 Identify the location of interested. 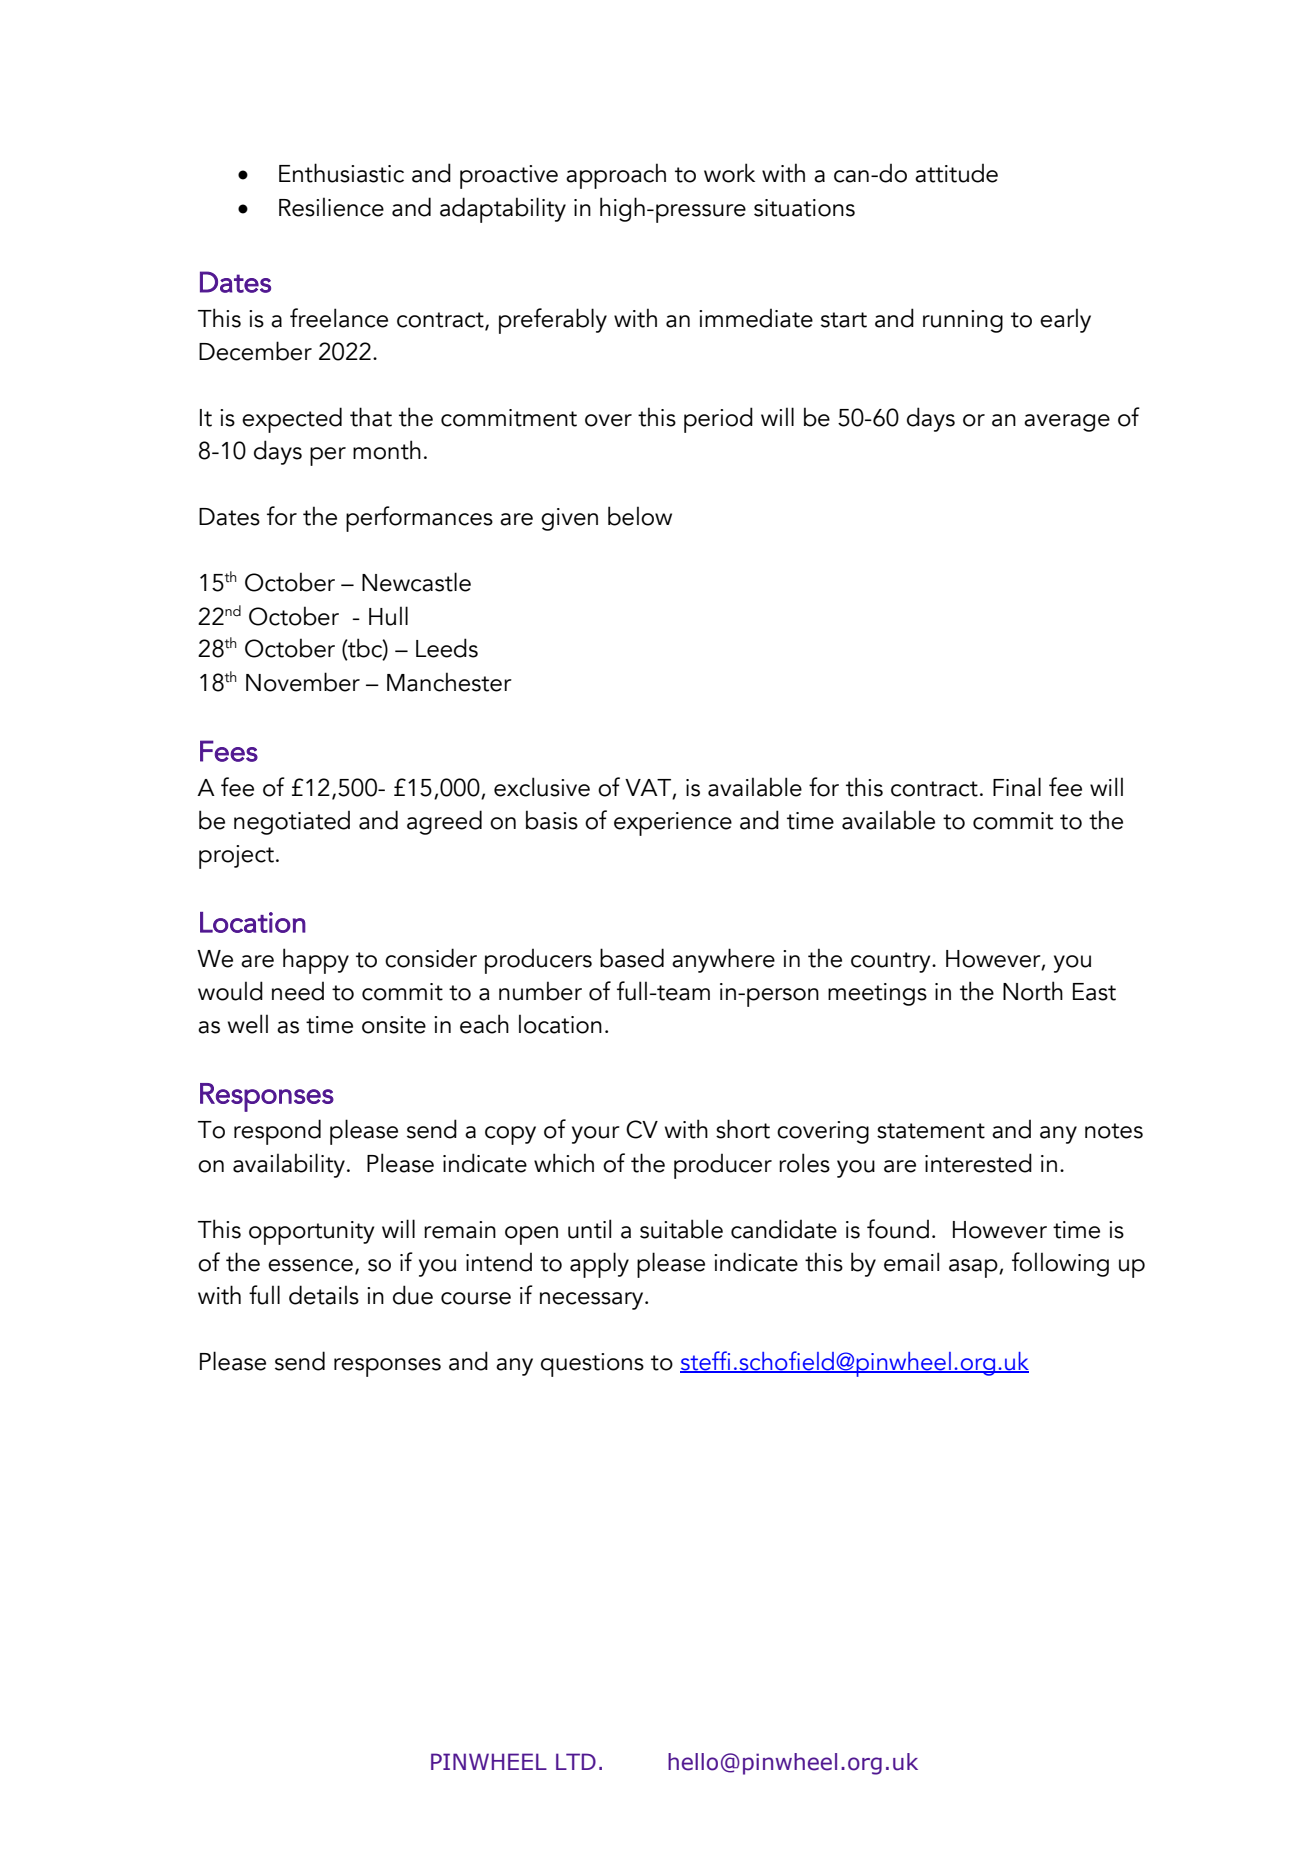
(978, 1163).
